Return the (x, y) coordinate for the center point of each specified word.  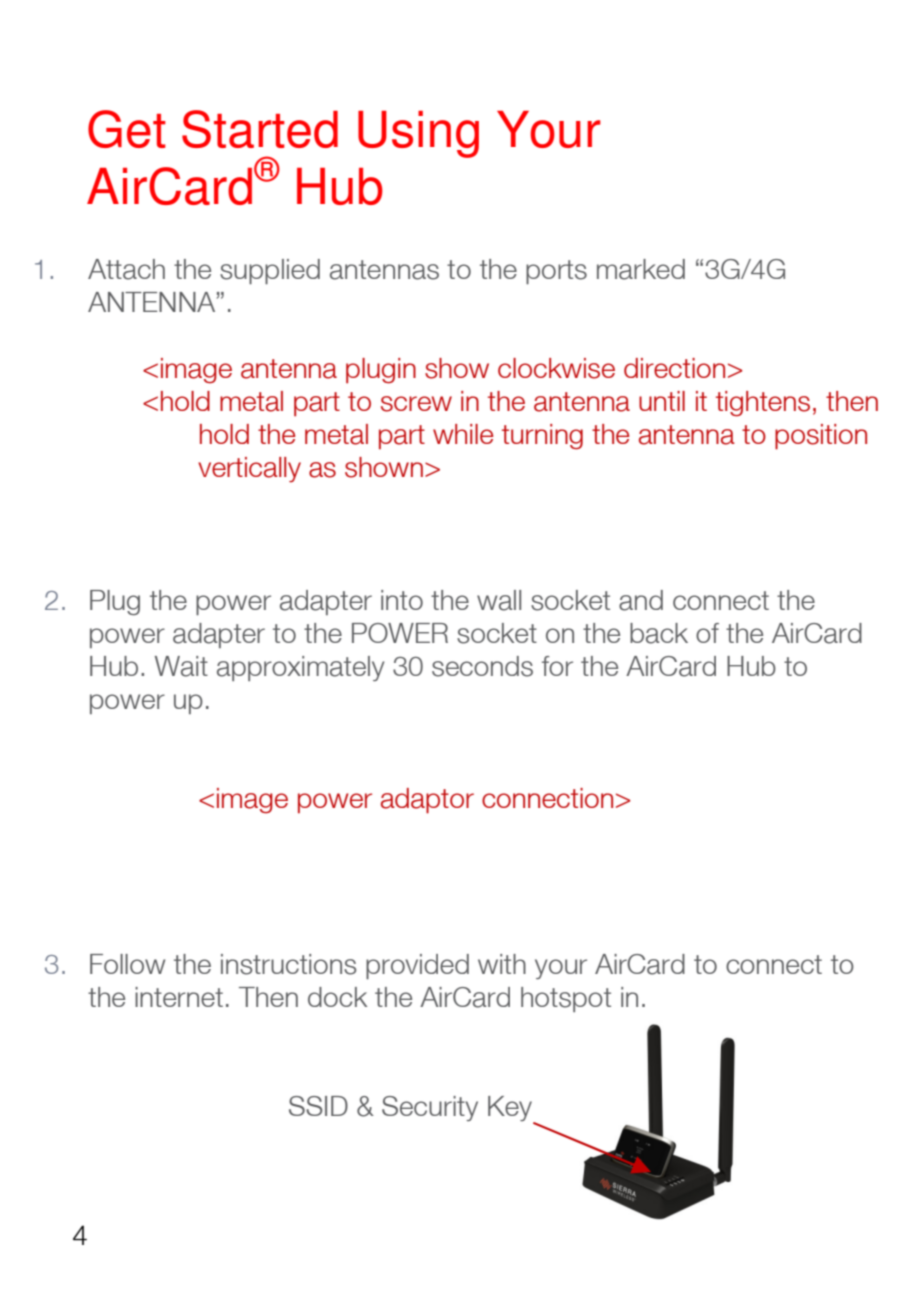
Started (260, 129)
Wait (181, 666)
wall (499, 600)
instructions (288, 964)
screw (416, 404)
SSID (318, 1106)
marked (641, 269)
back (659, 633)
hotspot (566, 999)
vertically (249, 470)
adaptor (427, 801)
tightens (763, 404)
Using (418, 134)
